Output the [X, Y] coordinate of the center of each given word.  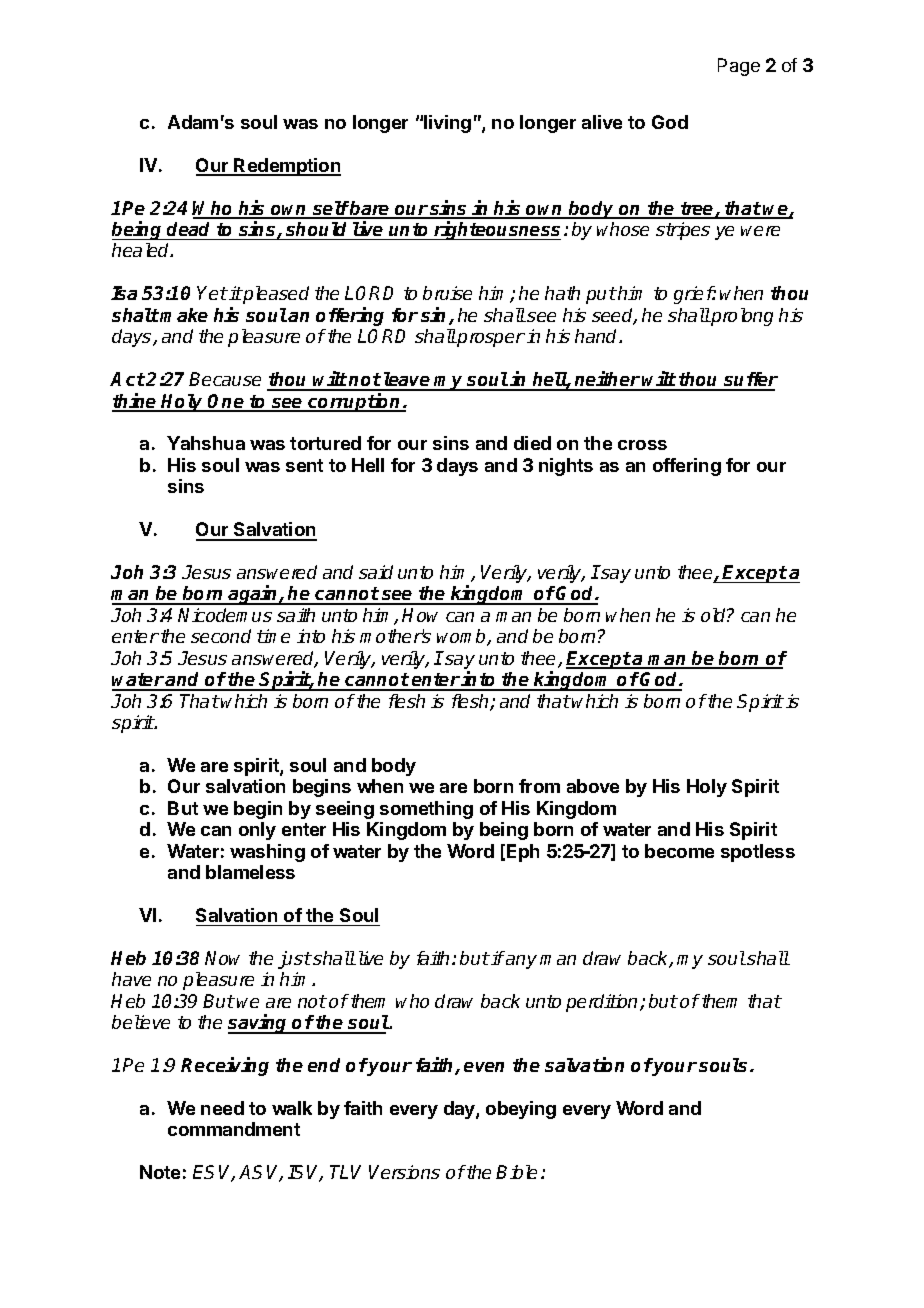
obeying [521, 1110]
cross [642, 445]
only [257, 831]
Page [739, 67]
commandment [234, 1129]
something [426, 810]
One [227, 402]
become [679, 851]
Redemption [287, 167]
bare [370, 209]
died [532, 443]
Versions [404, 1172]
